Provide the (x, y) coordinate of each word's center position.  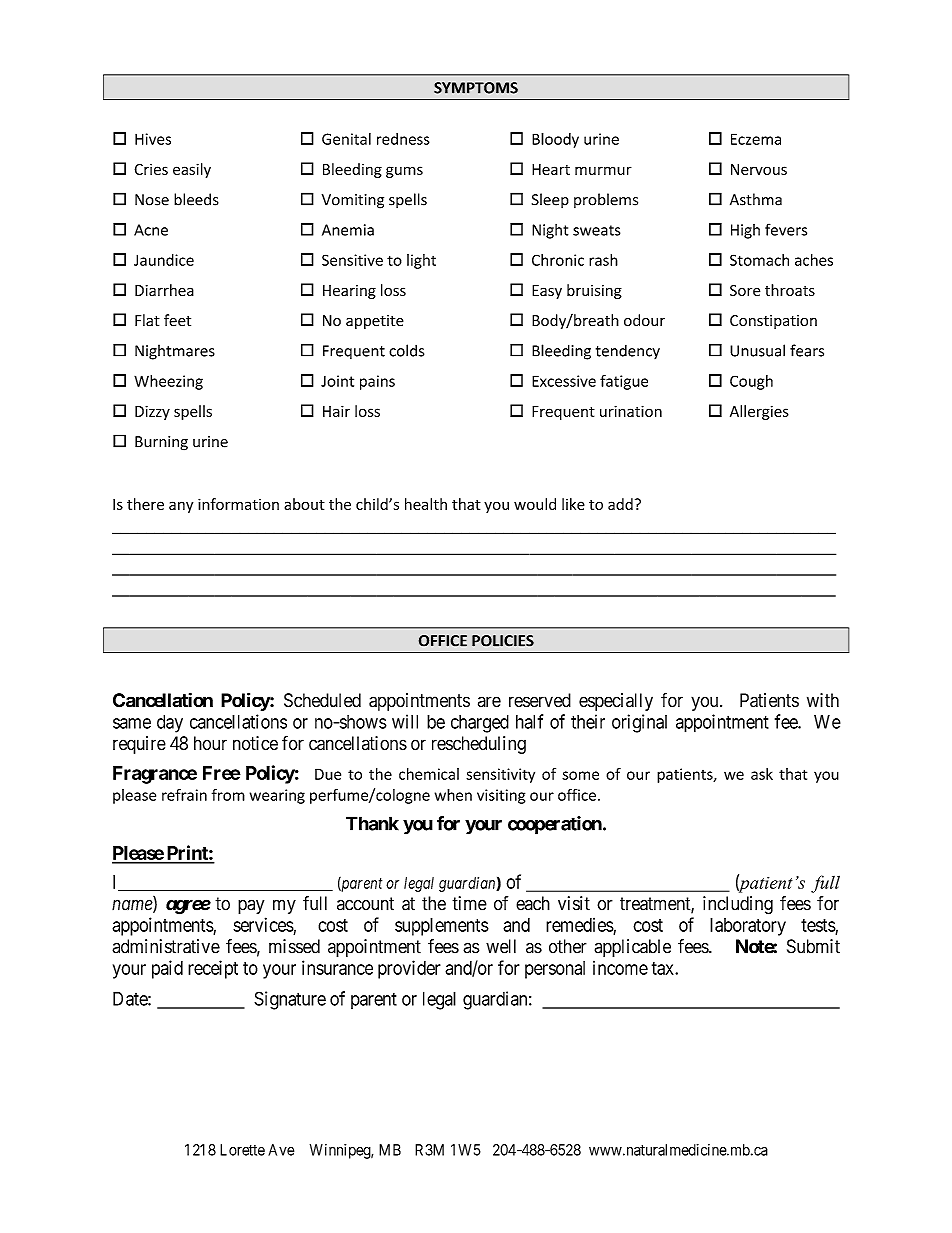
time (469, 903)
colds (406, 350)
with (823, 700)
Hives (153, 139)
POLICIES (503, 641)
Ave (281, 1150)
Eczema (756, 139)
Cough (751, 382)
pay (251, 906)
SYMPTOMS (476, 88)
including (738, 905)
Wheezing (168, 382)
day (170, 724)
